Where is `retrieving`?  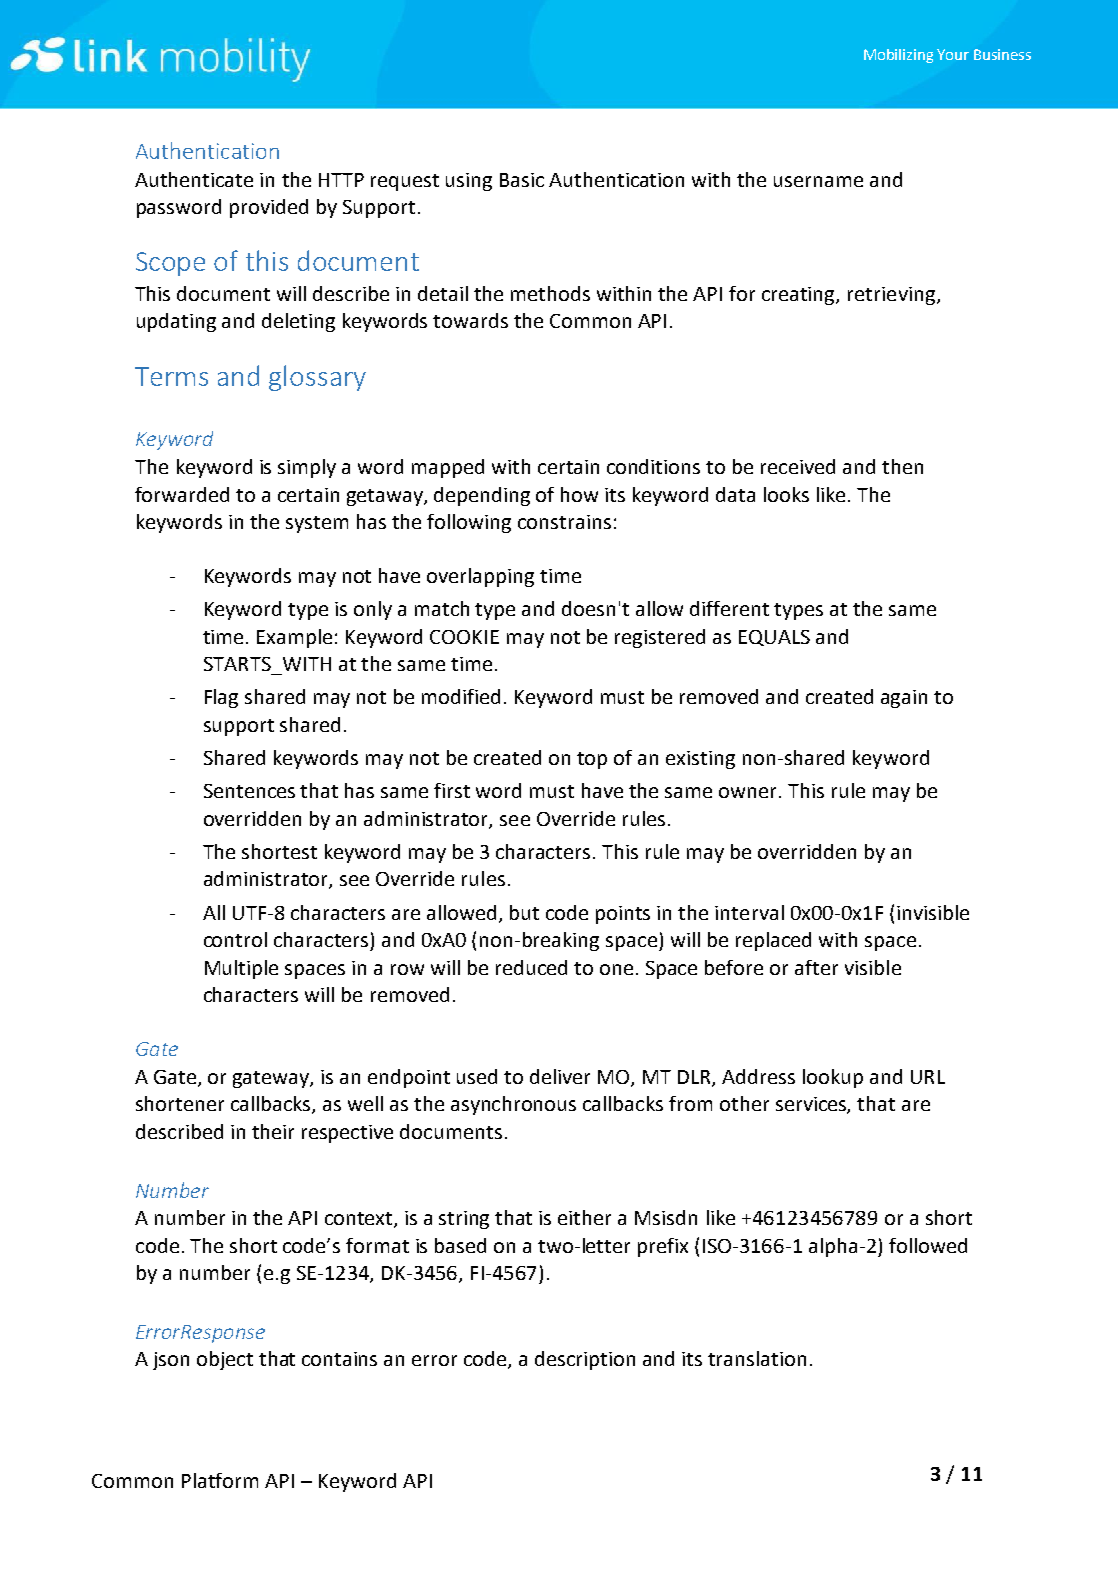
retrieving is located at coordinates (891, 296).
